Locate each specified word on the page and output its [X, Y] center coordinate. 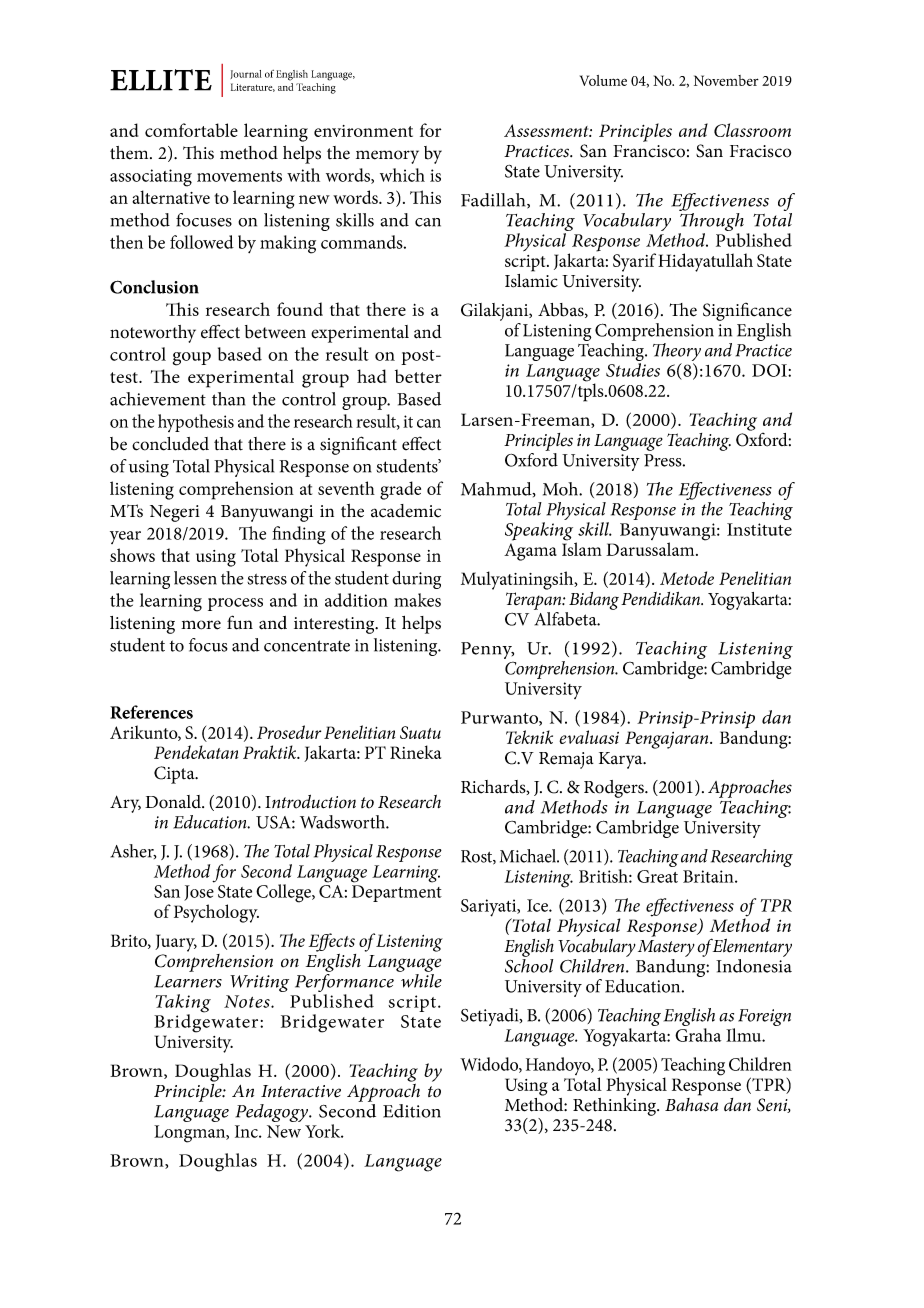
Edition [412, 1111]
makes [417, 600]
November [726, 80]
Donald [174, 802]
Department [397, 893]
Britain [709, 876]
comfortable [191, 130]
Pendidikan [662, 599]
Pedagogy [273, 1113]
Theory [677, 353]
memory [387, 157]
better [418, 376]
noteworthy [153, 334]
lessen [195, 578]
